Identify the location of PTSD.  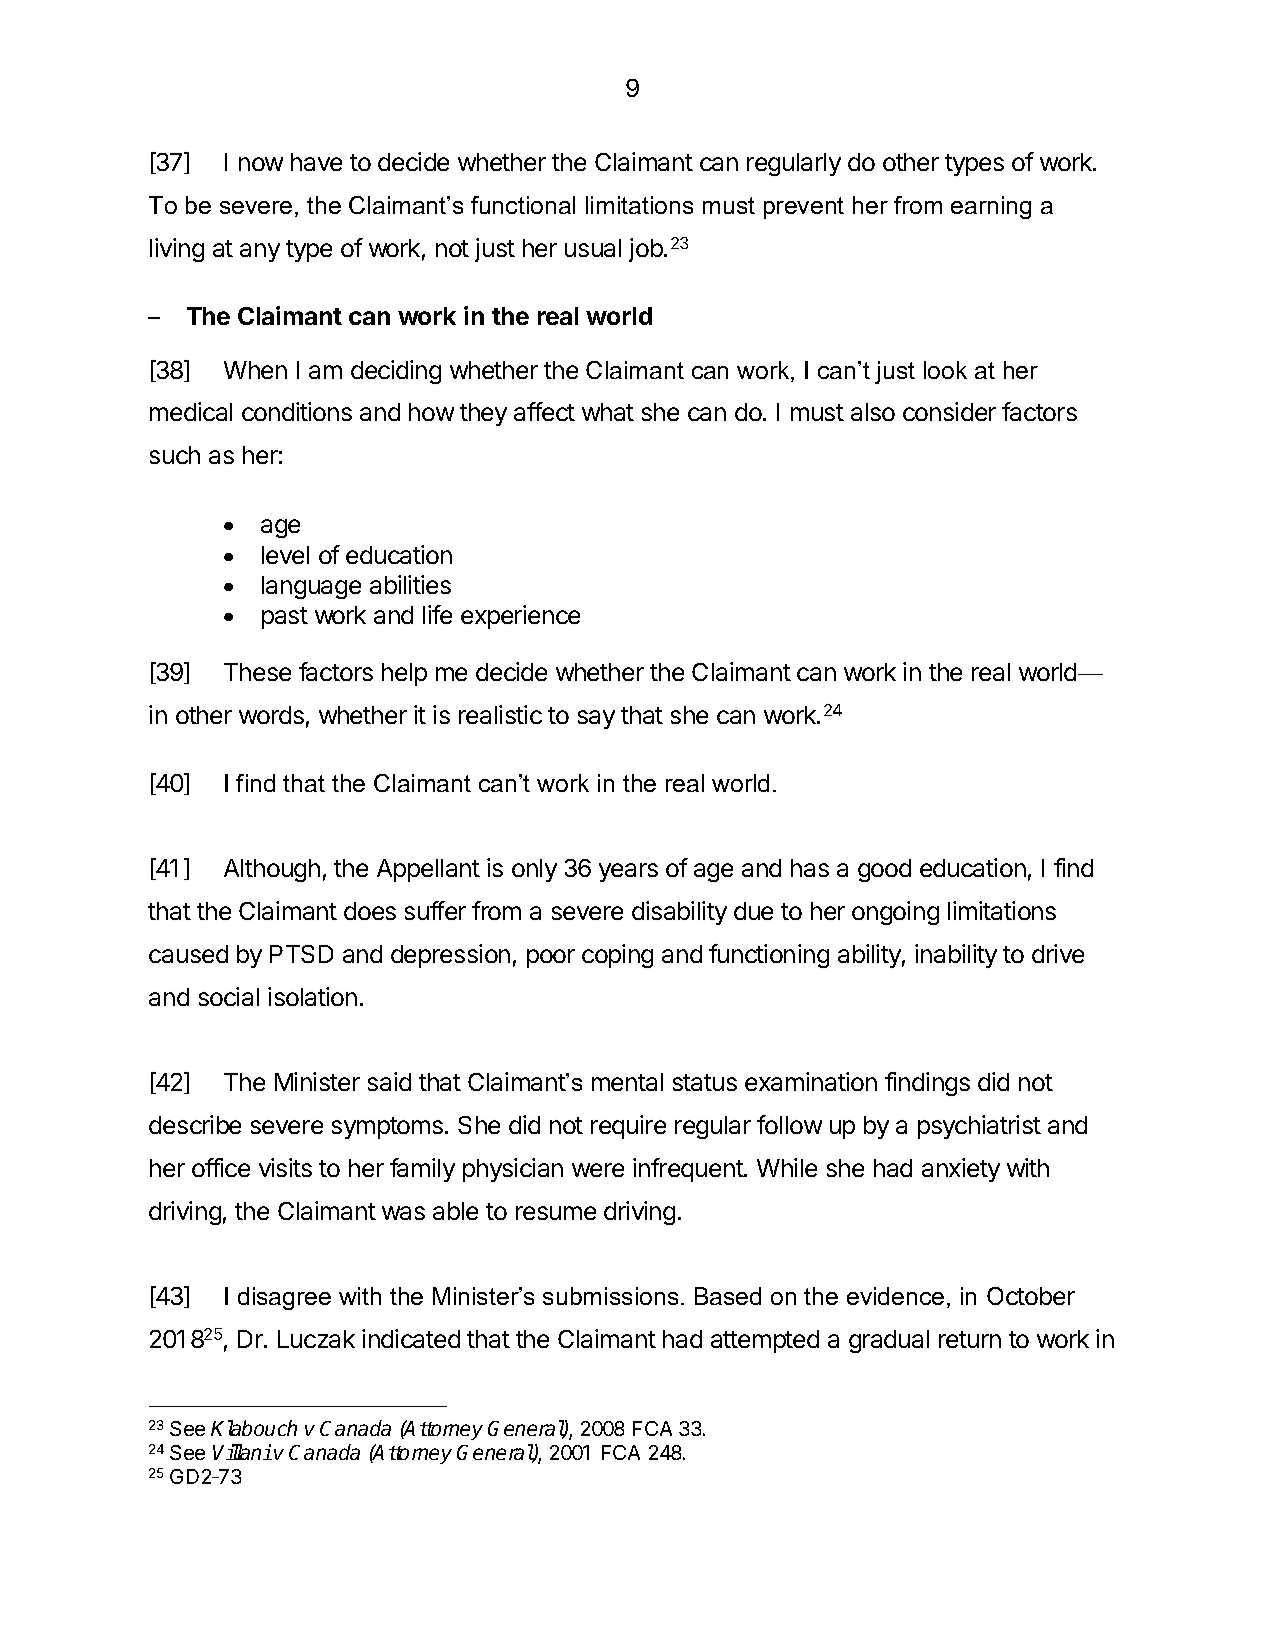
(301, 954).
